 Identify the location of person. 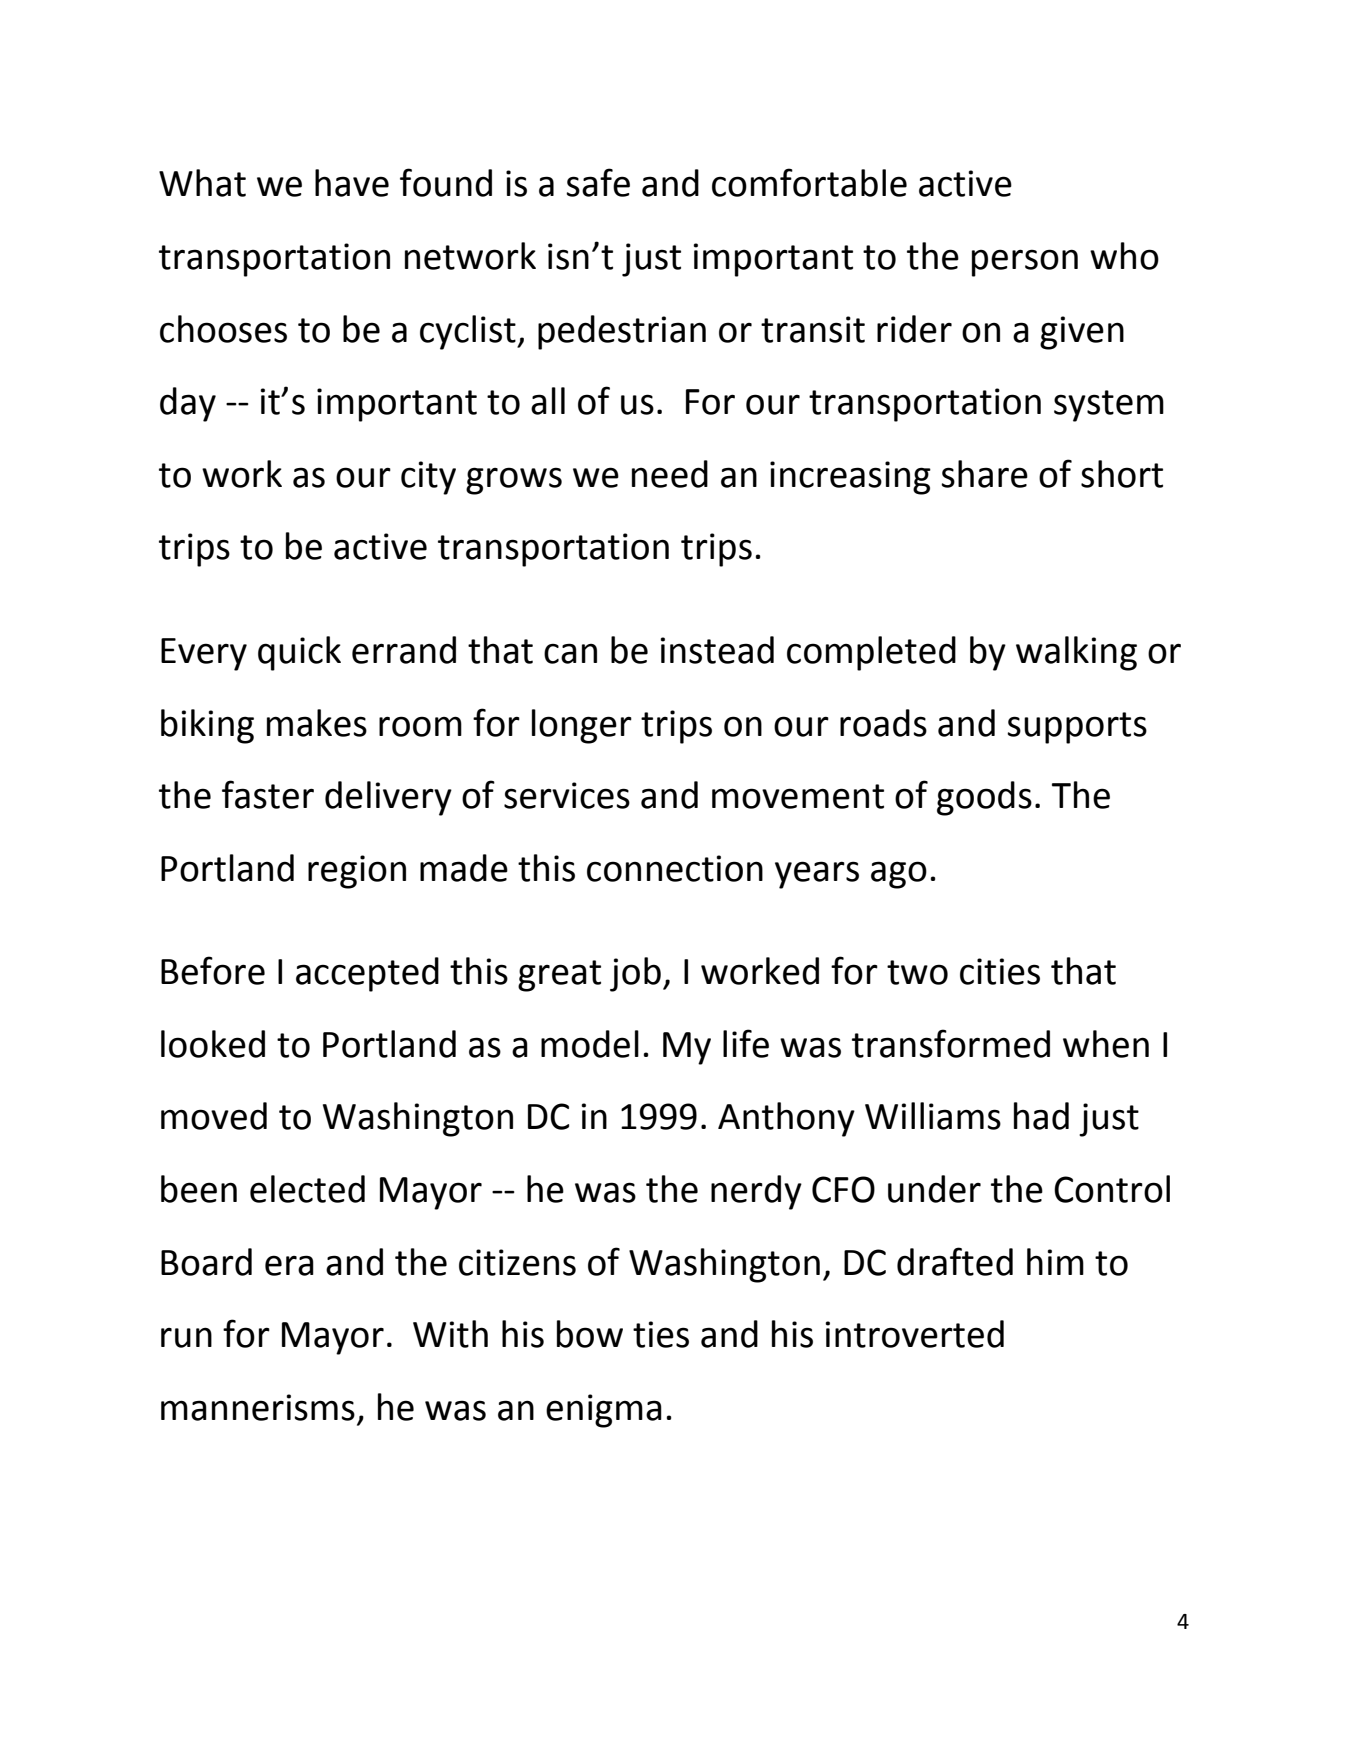
(1025, 263).
